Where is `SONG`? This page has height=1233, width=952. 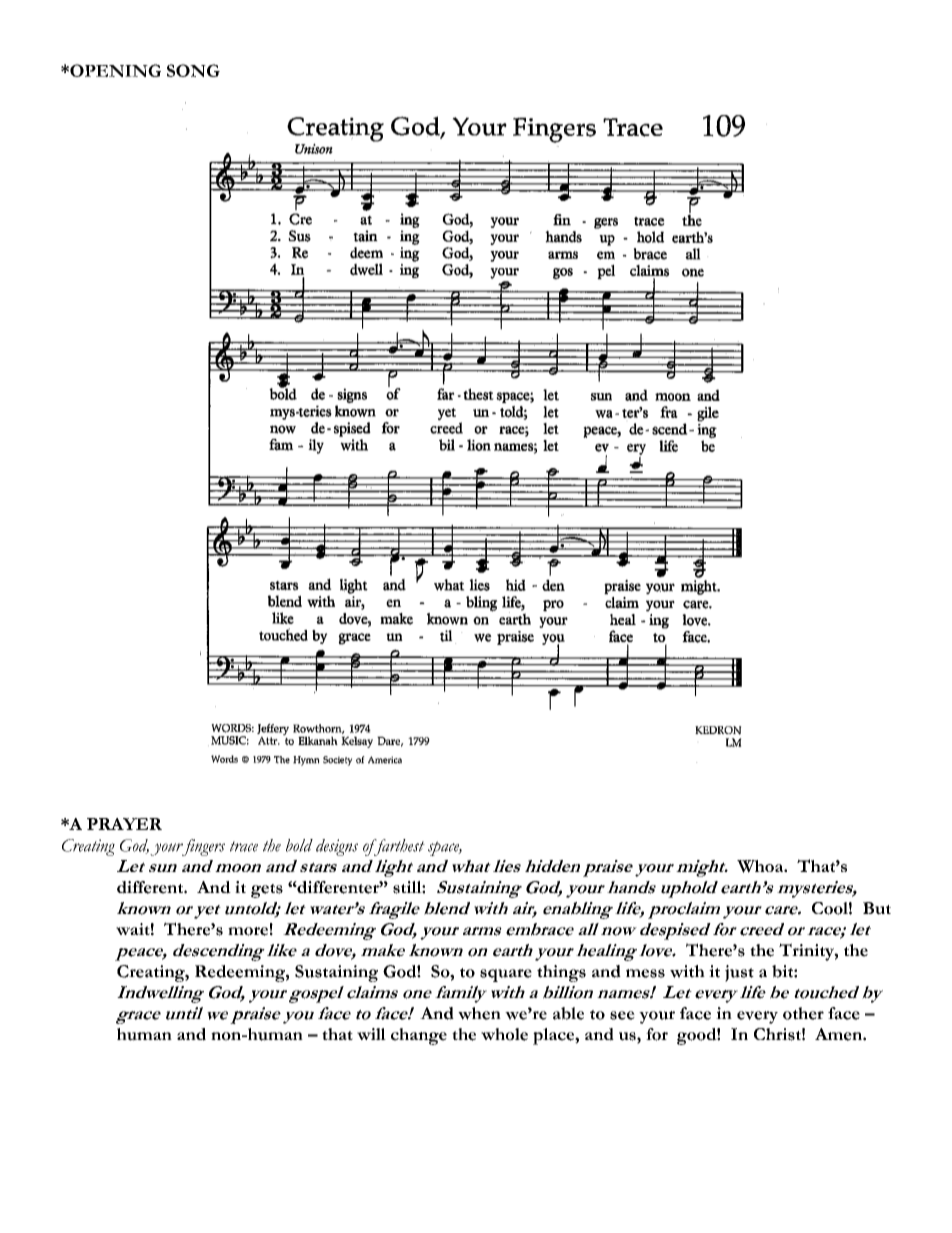 SONG is located at coordinates (193, 70).
